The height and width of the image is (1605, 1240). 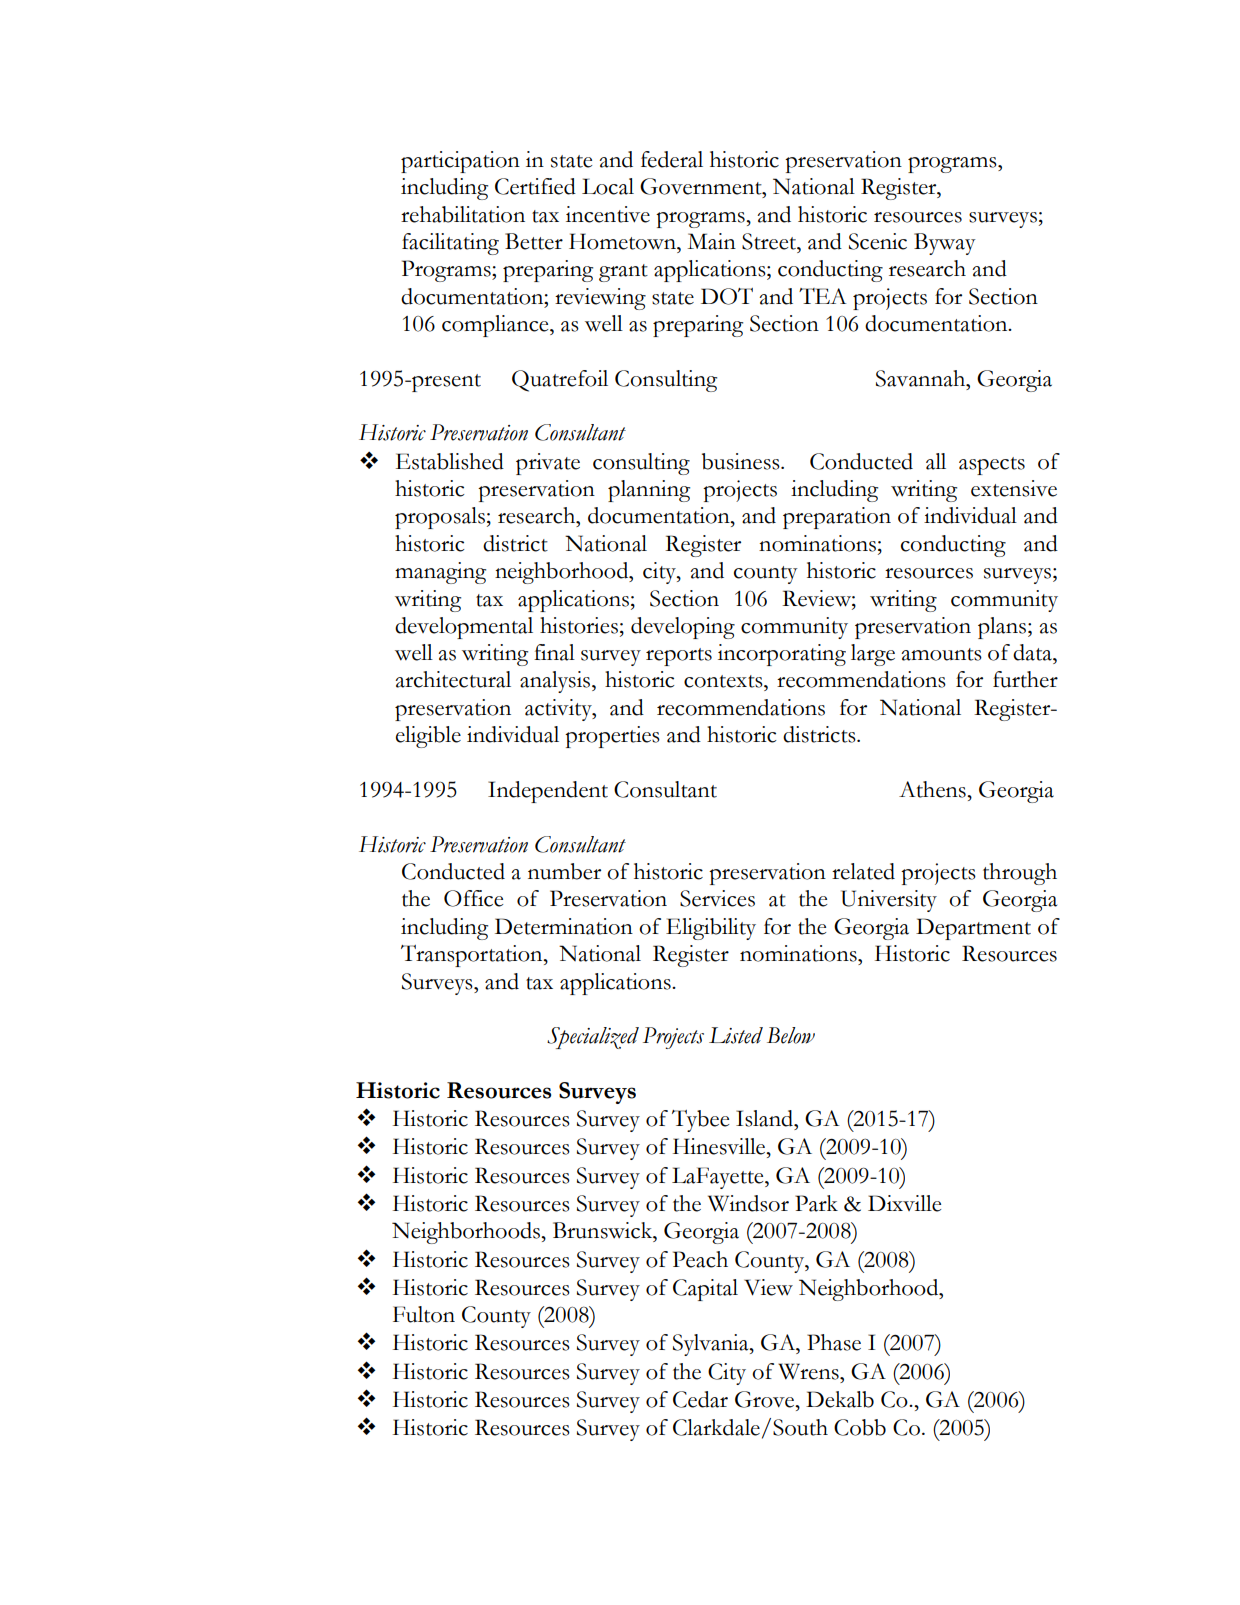 I want to click on Athens, so click(x=933, y=789).
